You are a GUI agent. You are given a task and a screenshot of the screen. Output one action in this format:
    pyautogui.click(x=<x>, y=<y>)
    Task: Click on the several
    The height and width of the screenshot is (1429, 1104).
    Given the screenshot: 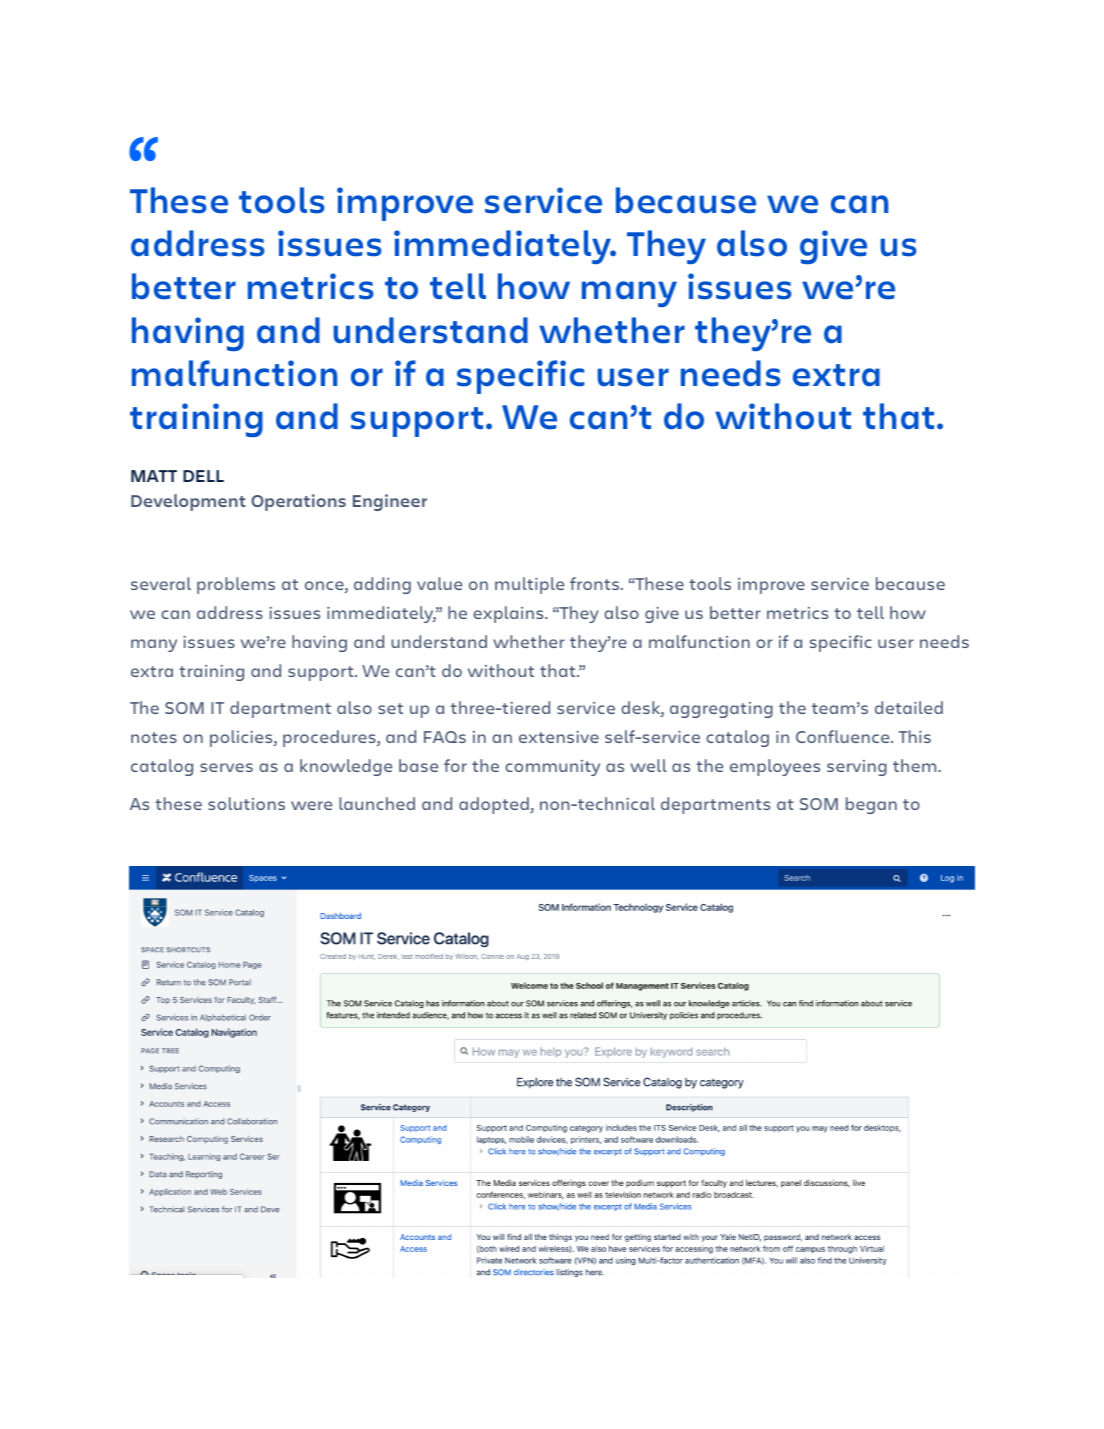 What is the action you would take?
    pyautogui.click(x=161, y=583)
